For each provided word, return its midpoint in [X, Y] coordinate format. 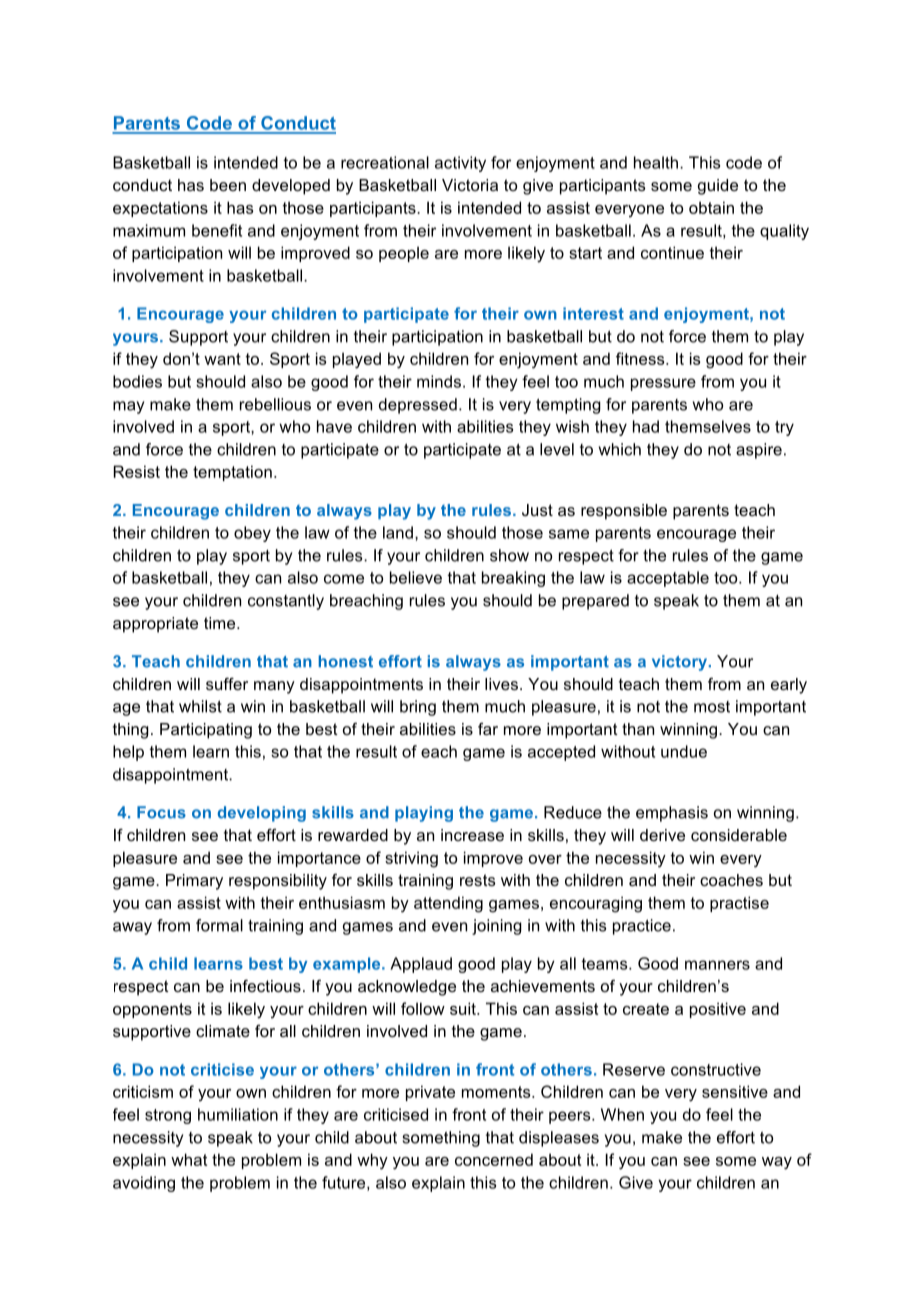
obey [252, 534]
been [228, 185]
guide [718, 187]
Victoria [470, 185]
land [398, 532]
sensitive [735, 1091]
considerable [739, 835]
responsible [624, 512]
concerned [494, 1159]
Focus [161, 812]
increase [472, 835]
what [189, 1159]
